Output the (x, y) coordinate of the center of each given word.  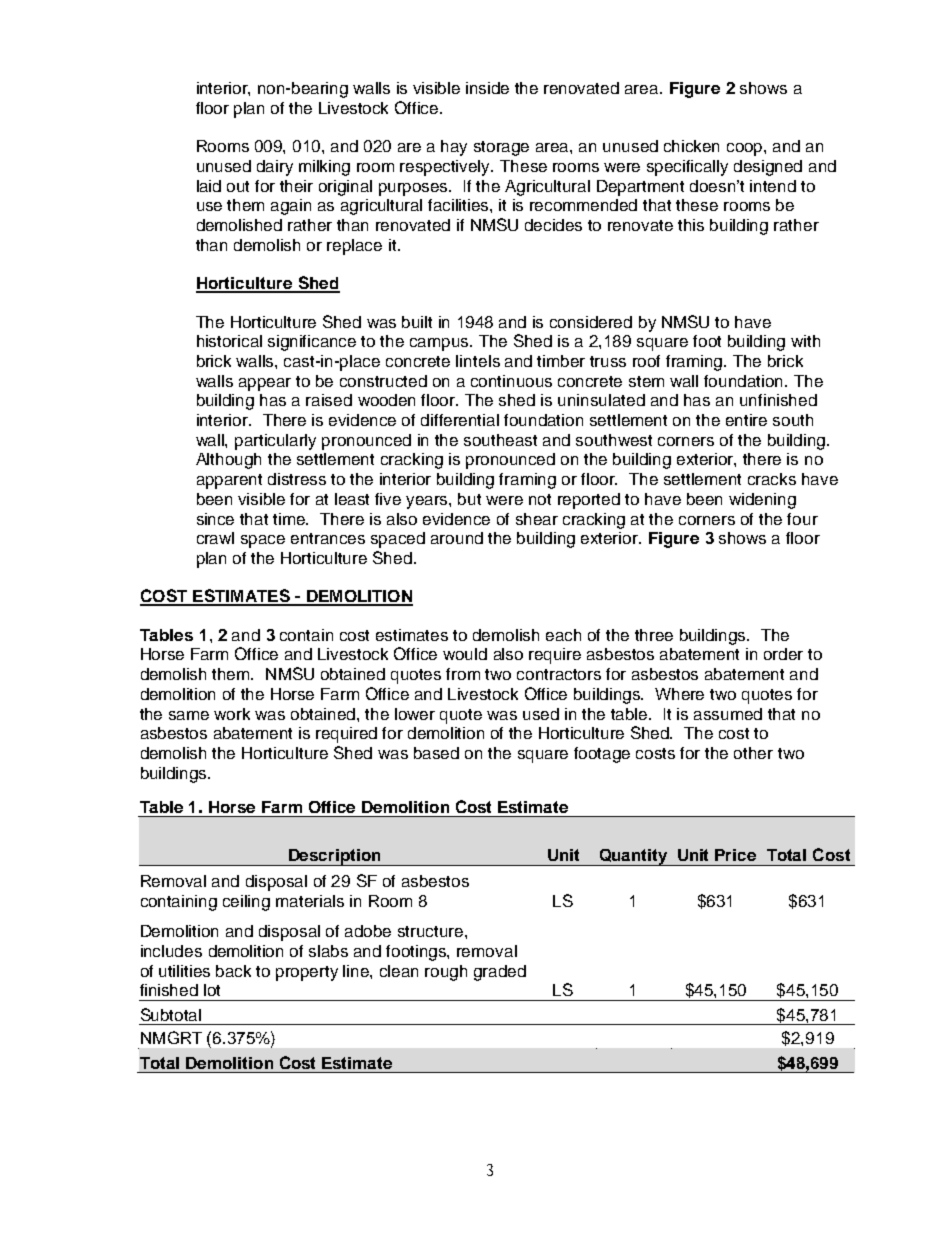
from (463, 674)
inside (487, 88)
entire (746, 420)
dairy (275, 168)
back (233, 971)
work (232, 714)
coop (746, 149)
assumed (728, 714)
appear (265, 384)
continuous (511, 381)
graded (500, 973)
